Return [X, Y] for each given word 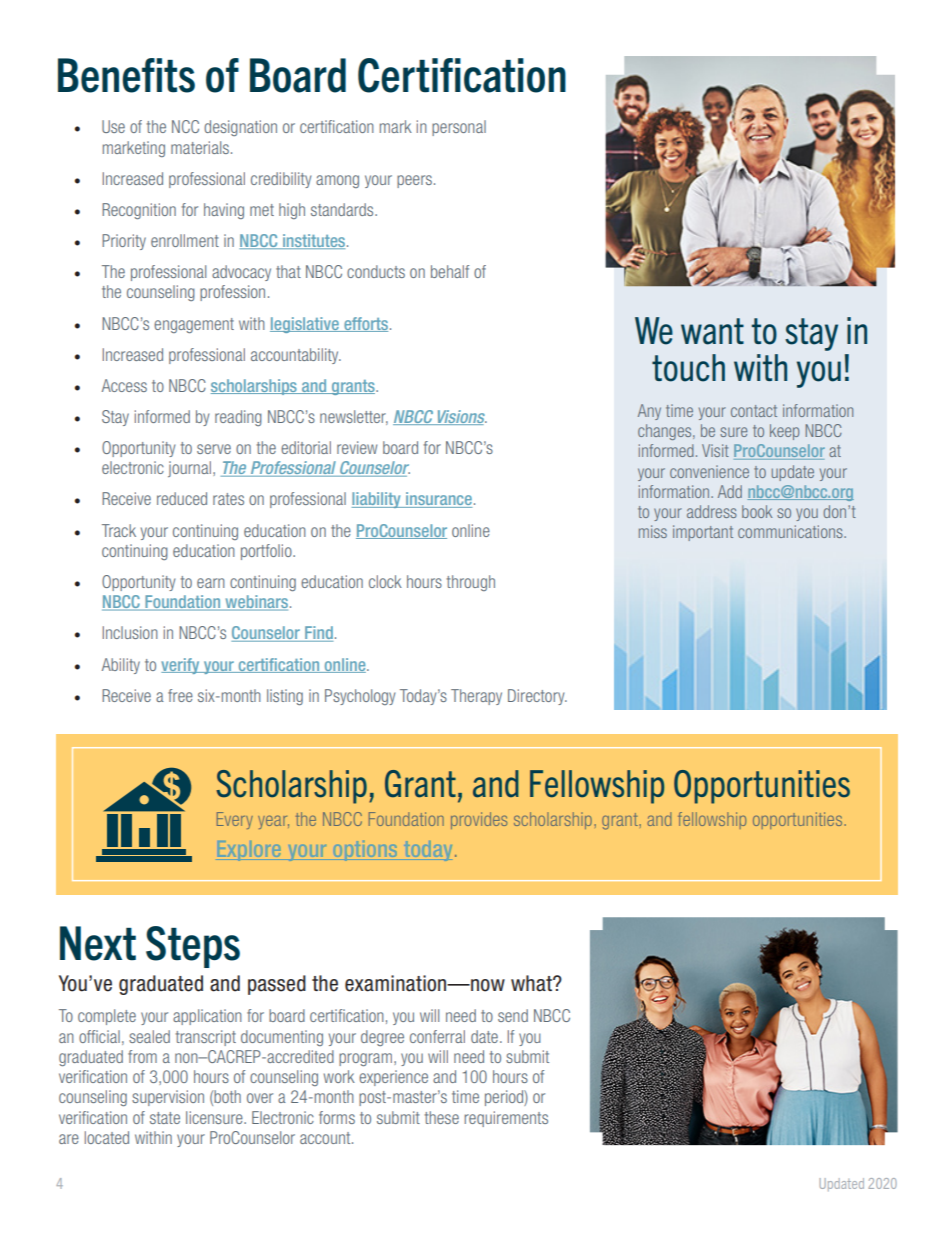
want [712, 331]
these [442, 1117]
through [471, 583]
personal [459, 128]
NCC [185, 126]
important [703, 533]
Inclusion [130, 632]
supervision [168, 1098]
